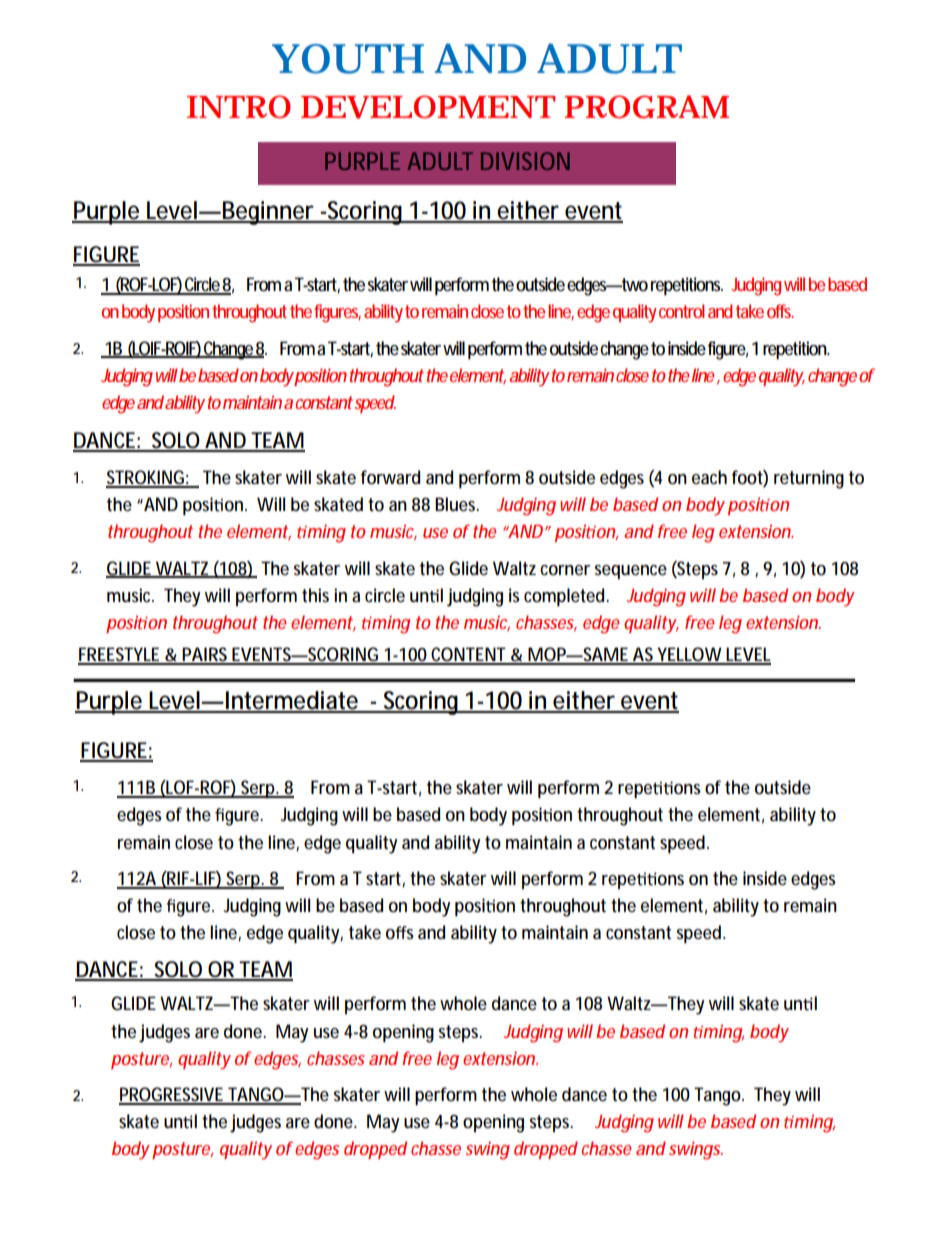 This page has width=952, height=1233. I want to click on PROGRAM, so click(647, 107).
